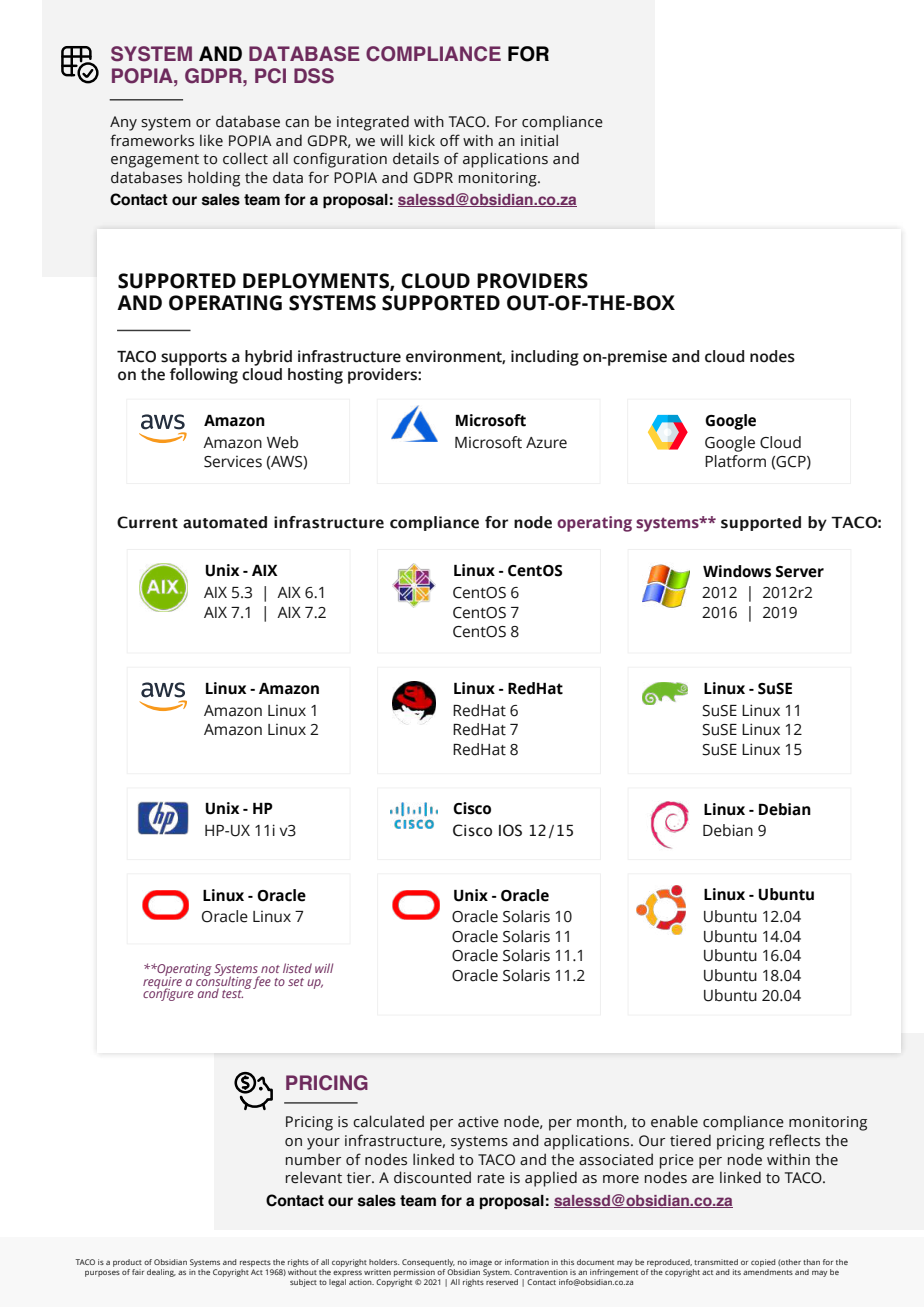 Image resolution: width=924 pixels, height=1307 pixels. I want to click on initial, so click(539, 140).
